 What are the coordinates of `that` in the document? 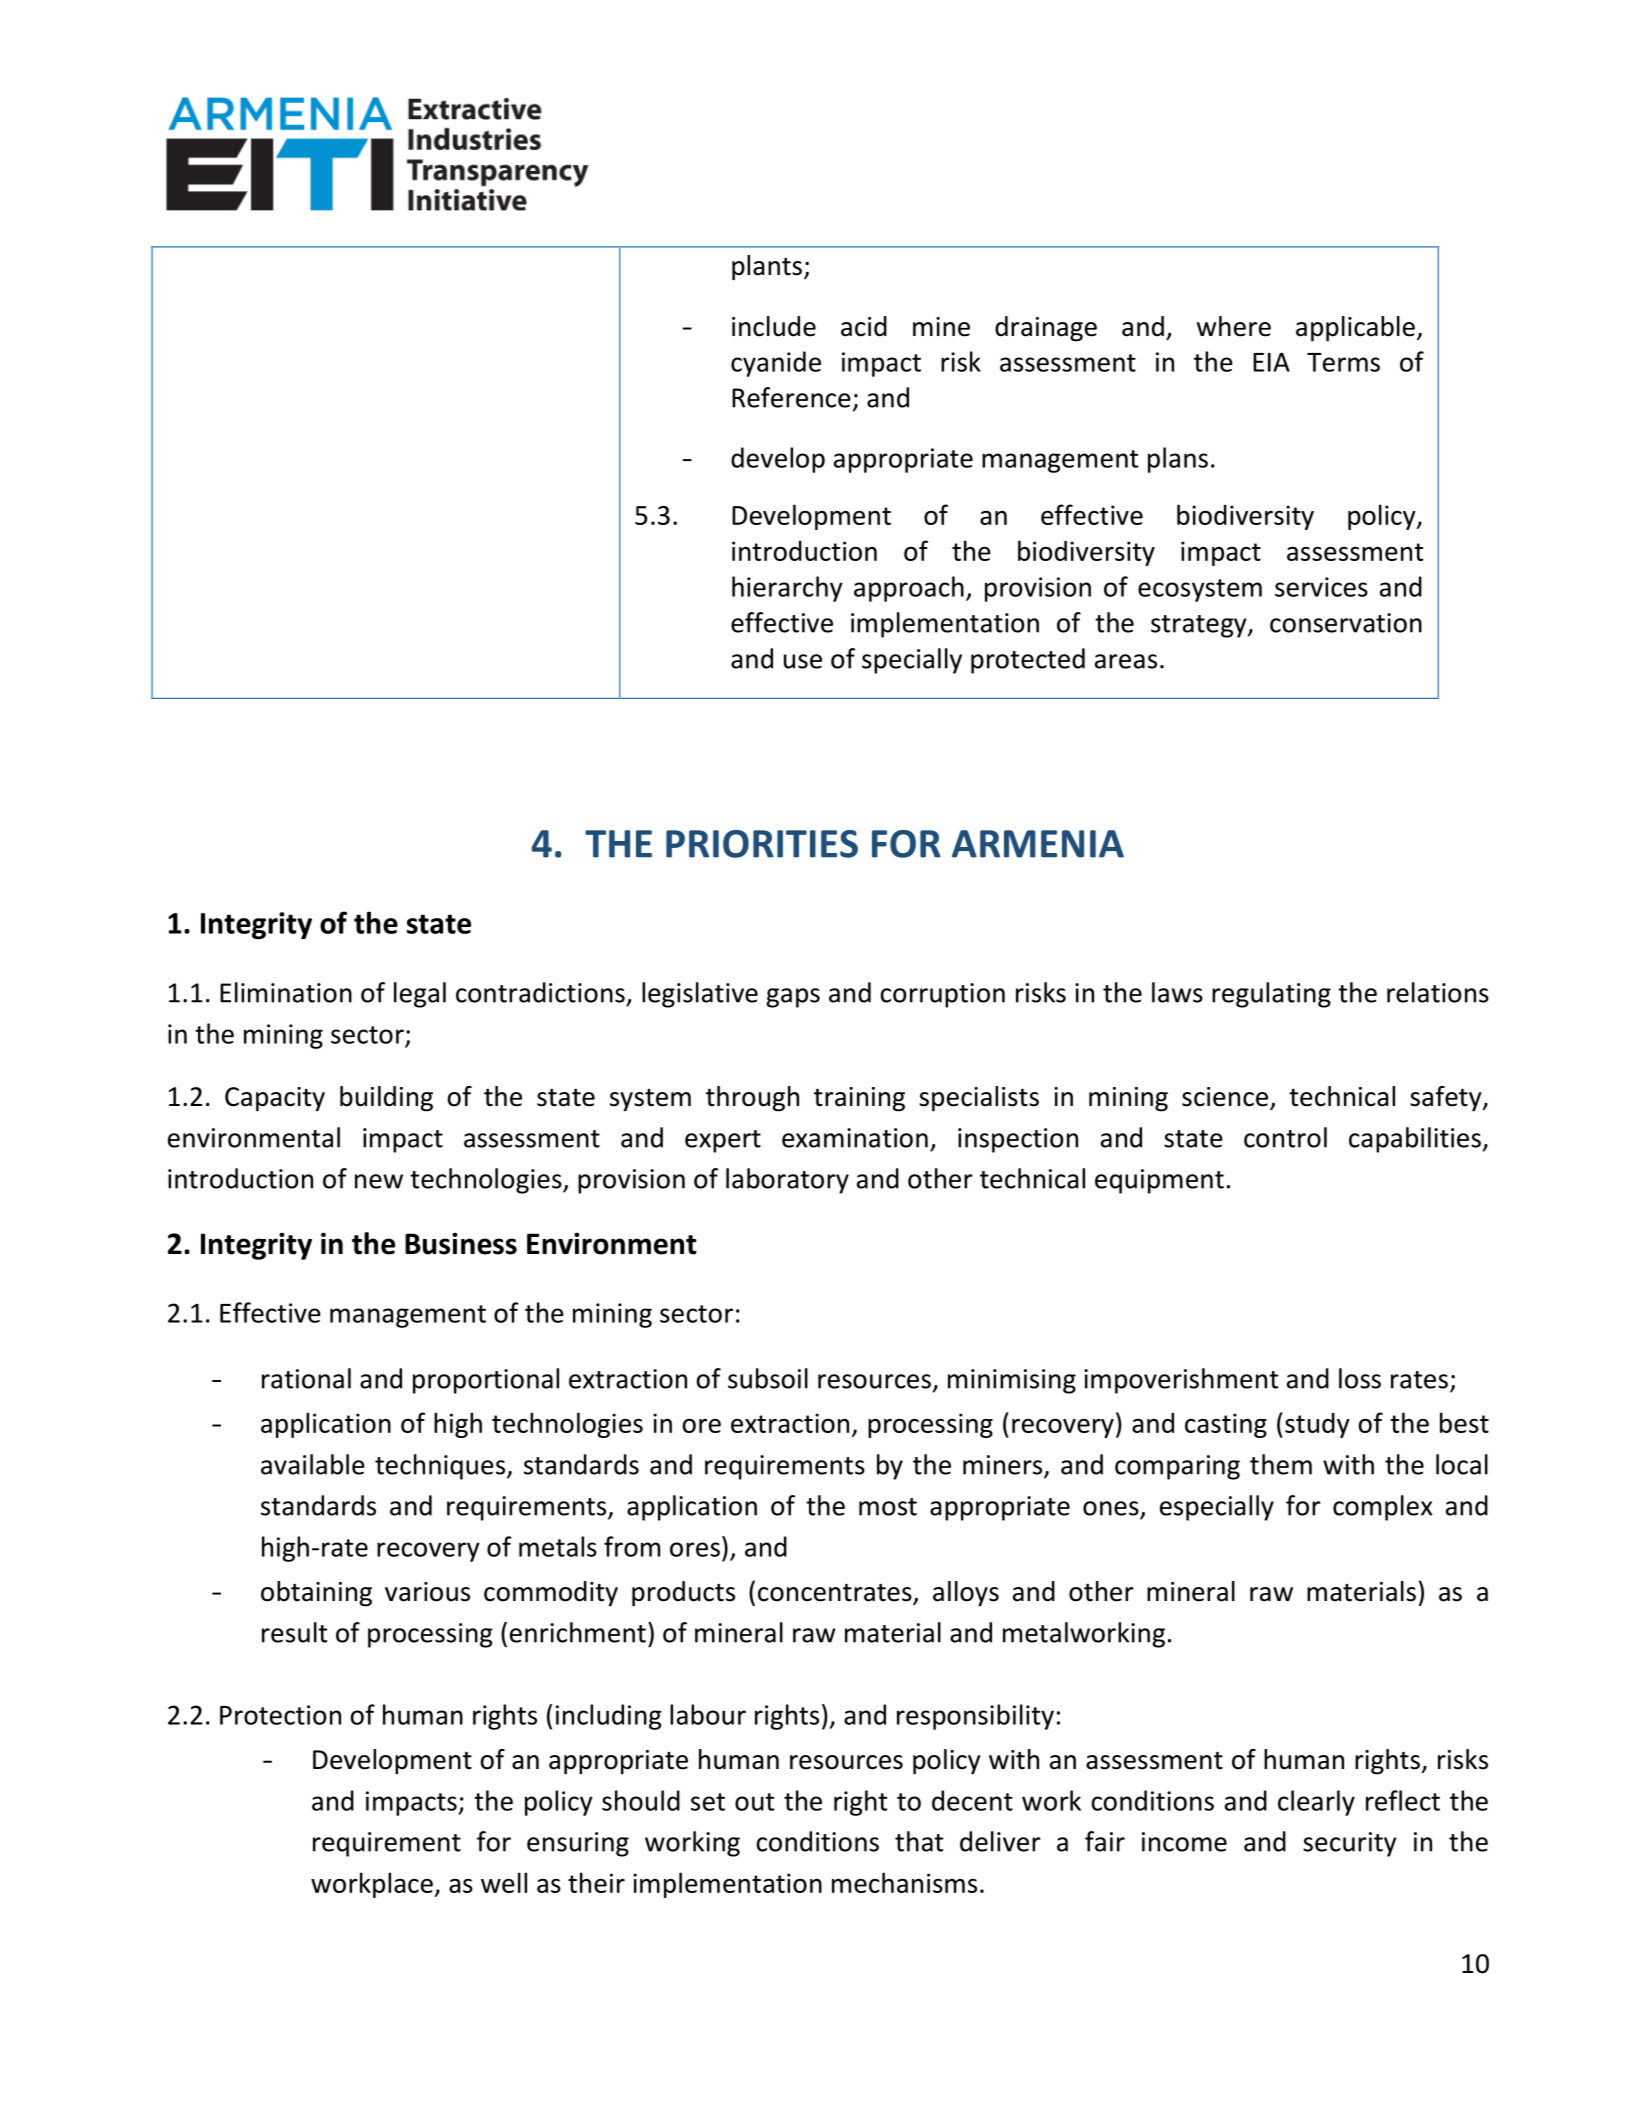 It's located at (919, 1841).
